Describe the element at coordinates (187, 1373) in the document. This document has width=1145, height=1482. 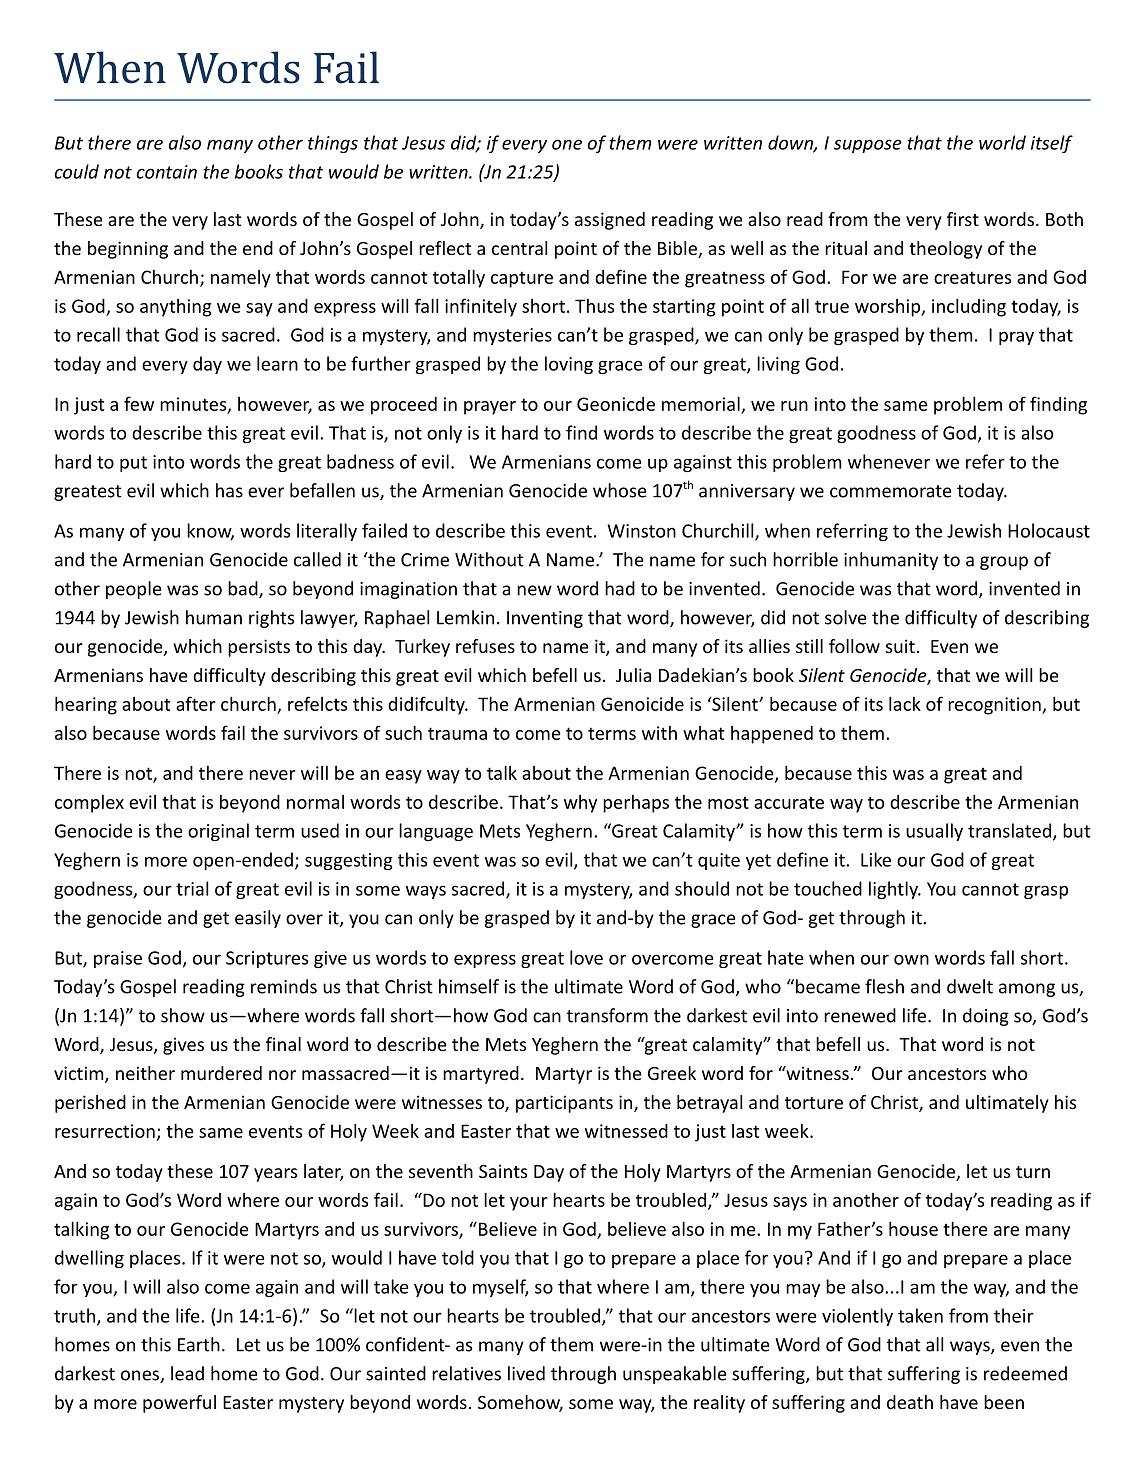
I see `lead` at that location.
